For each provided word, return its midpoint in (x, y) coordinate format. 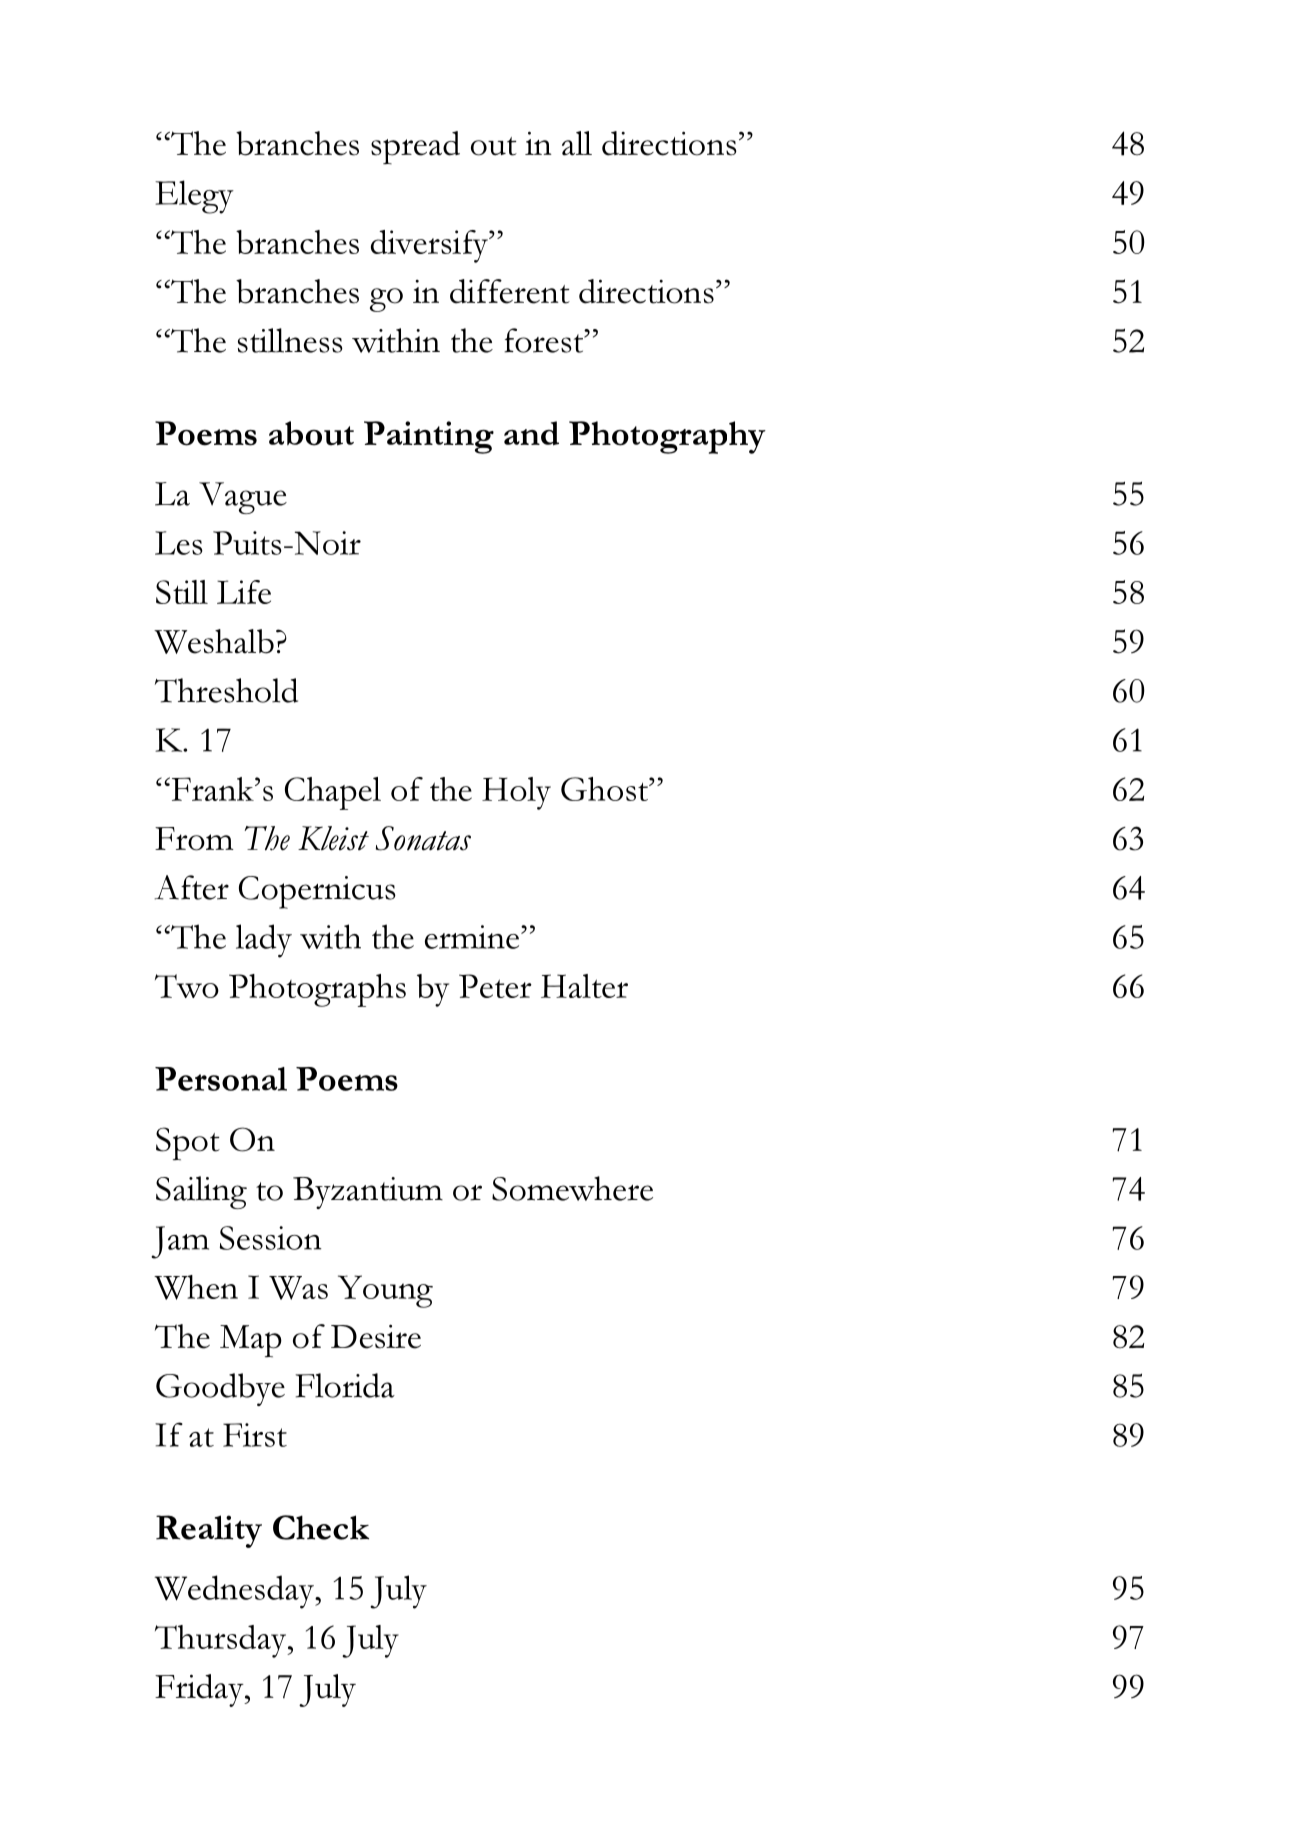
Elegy (194, 197)
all (577, 143)
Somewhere (572, 1188)
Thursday (222, 1641)
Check (321, 1527)
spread (415, 147)
